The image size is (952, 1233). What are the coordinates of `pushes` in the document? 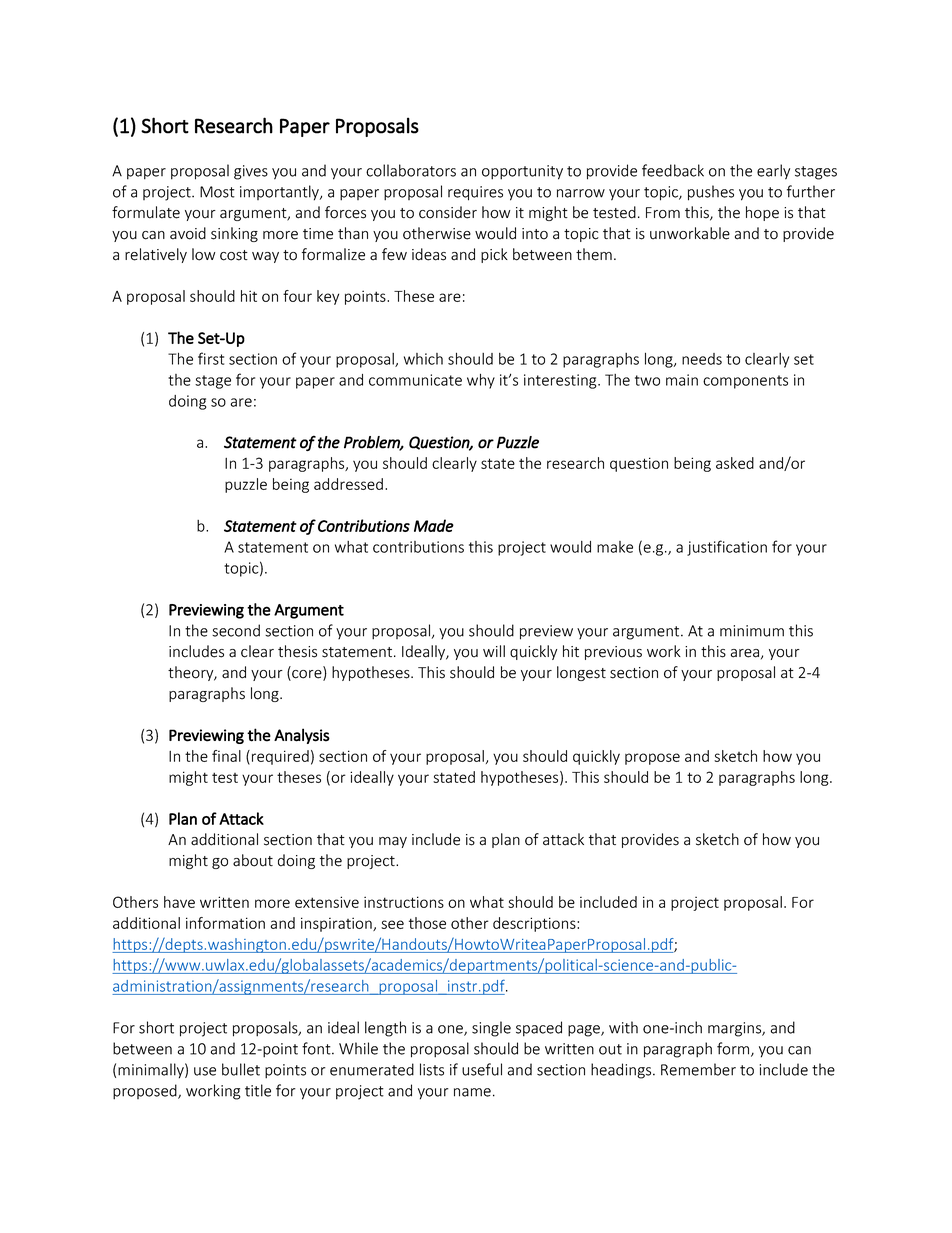 It's located at (711, 193).
